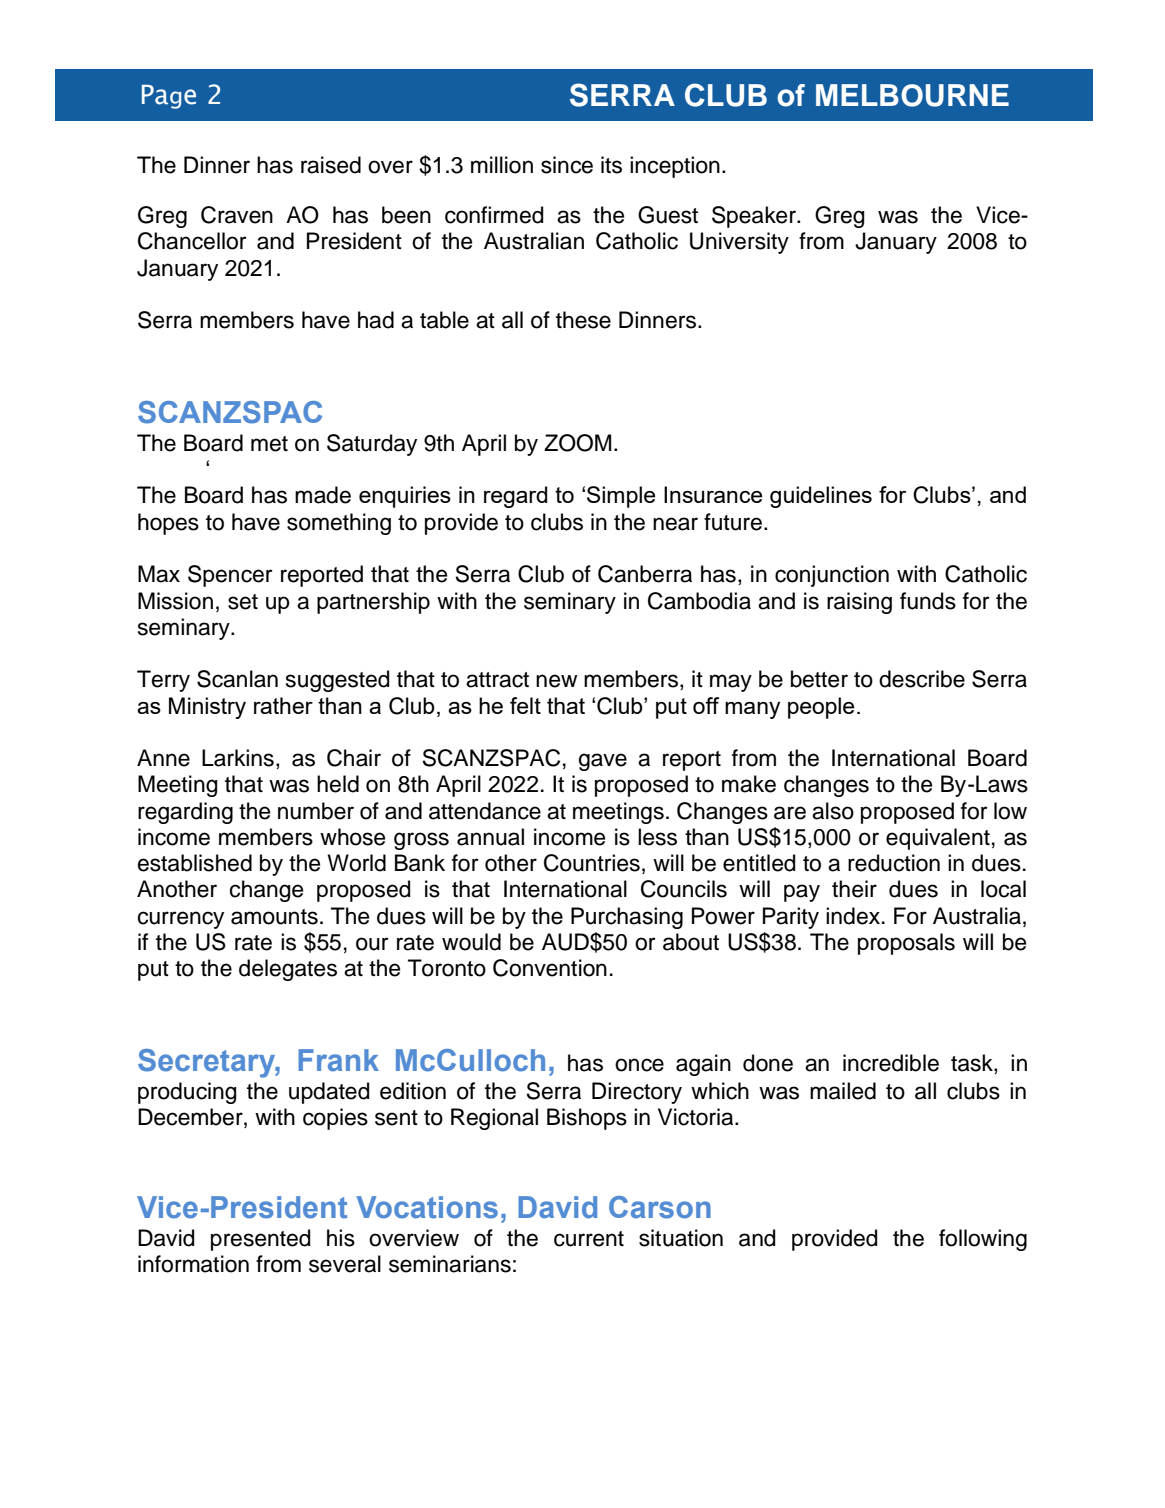 Image resolution: width=1165 pixels, height=1508 pixels. What do you see at coordinates (331, 165) in the document?
I see `raised` at bounding box center [331, 165].
